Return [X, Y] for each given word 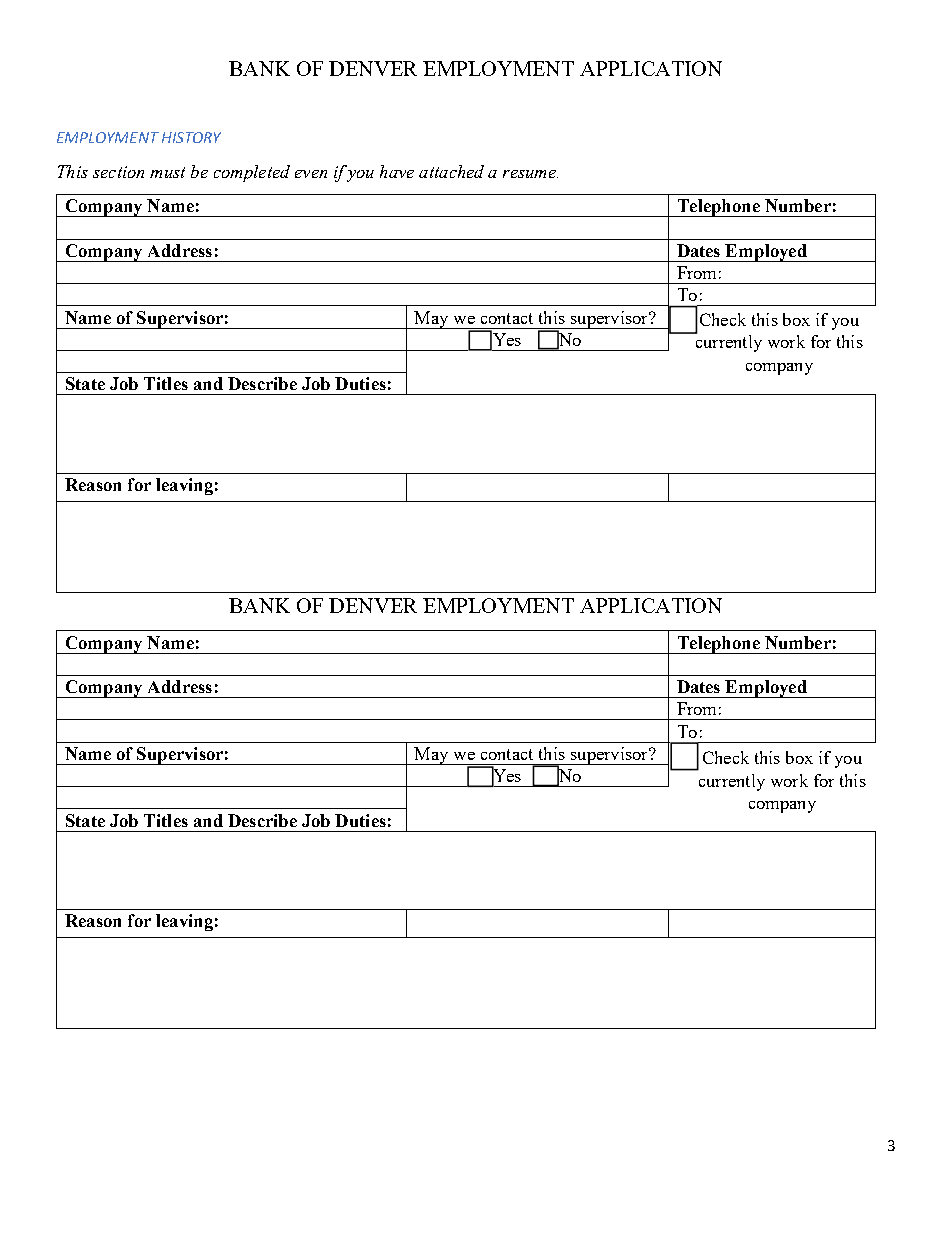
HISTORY [191, 137]
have [397, 171]
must [167, 172]
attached [451, 171]
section [118, 172]
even [311, 174]
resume [530, 174]
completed [252, 173]
